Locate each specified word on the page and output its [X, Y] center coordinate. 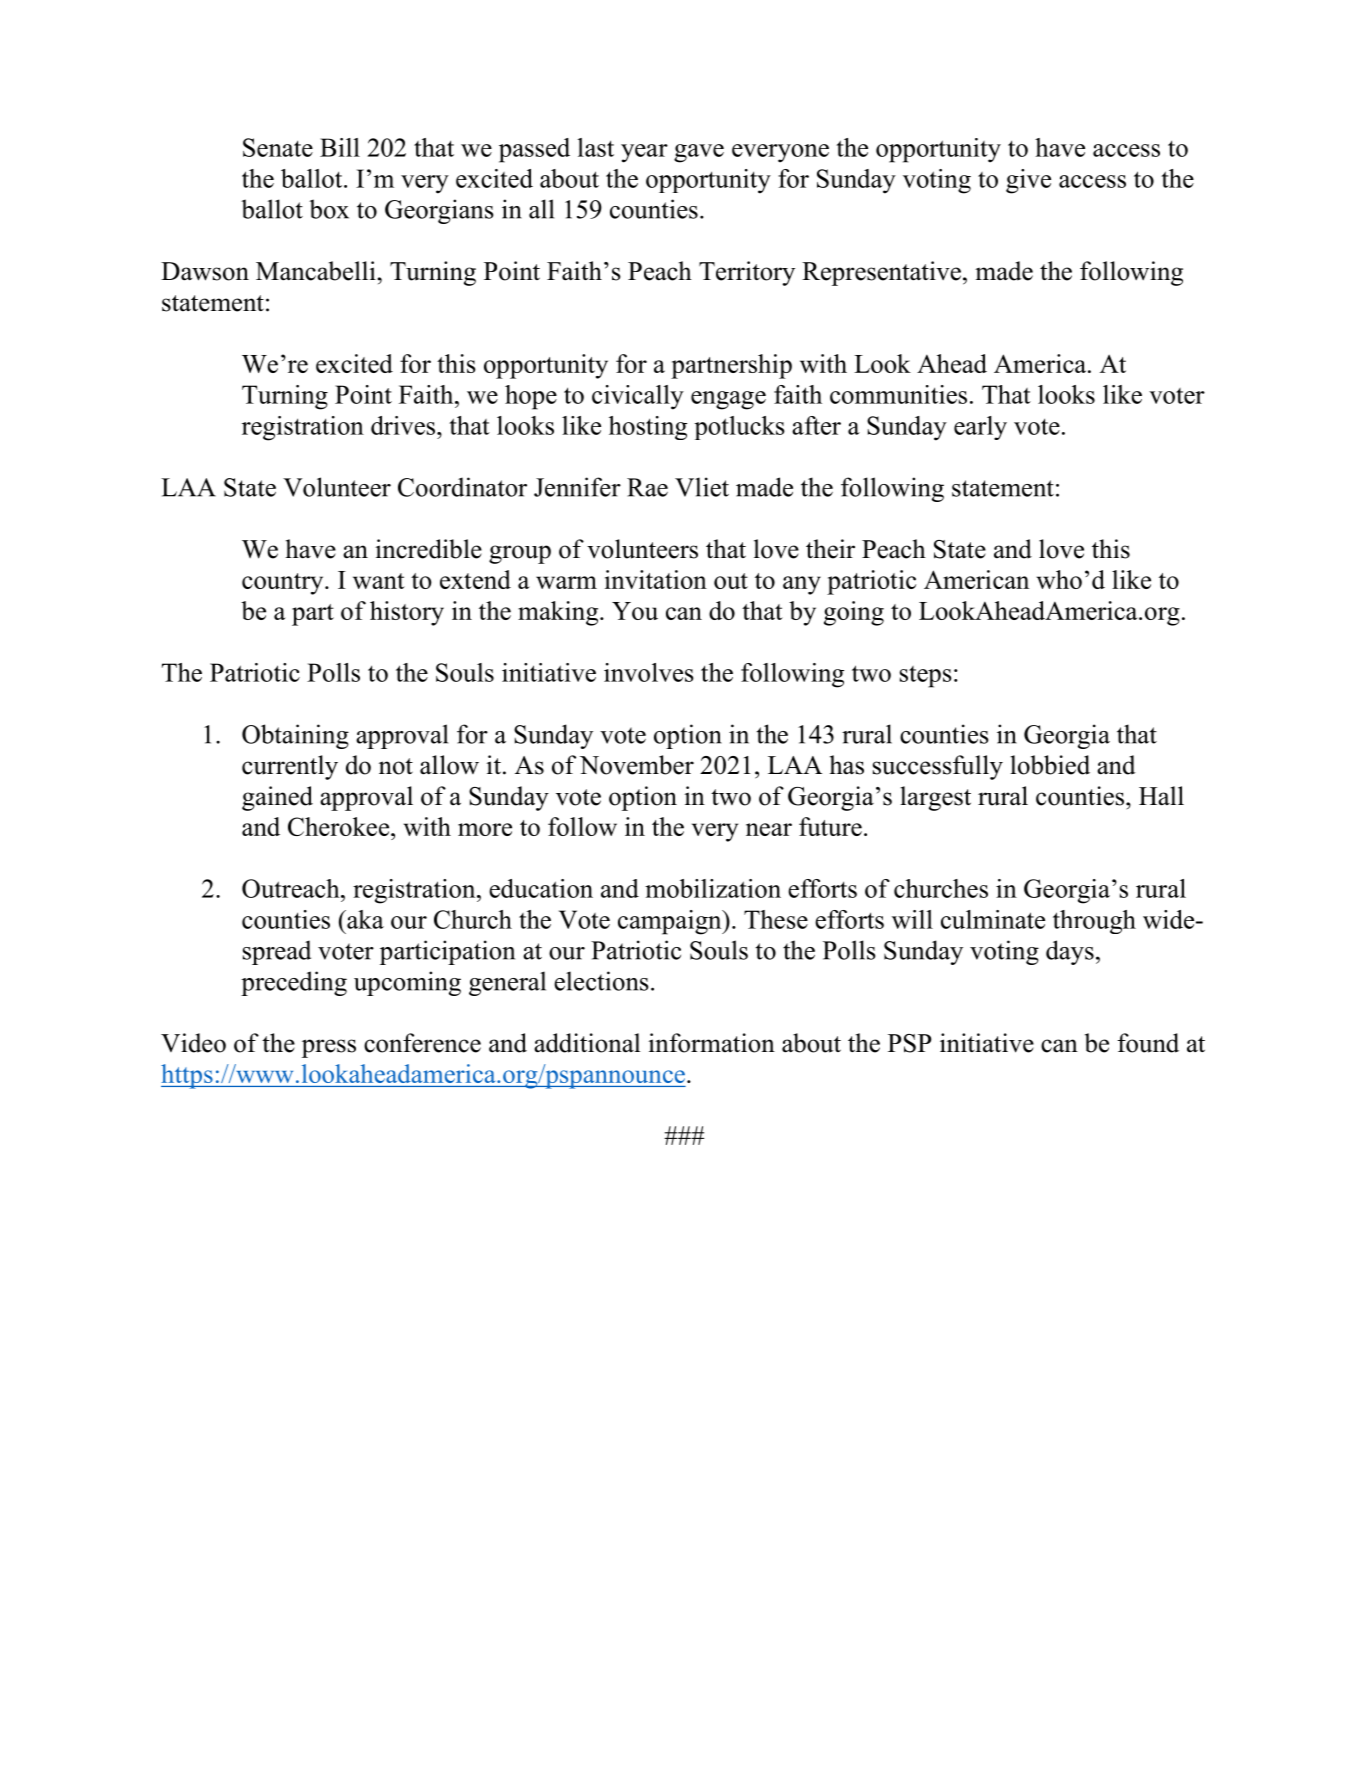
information [711, 1043]
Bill [340, 147]
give [1028, 181]
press [329, 1048]
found [1148, 1043]
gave [699, 153]
